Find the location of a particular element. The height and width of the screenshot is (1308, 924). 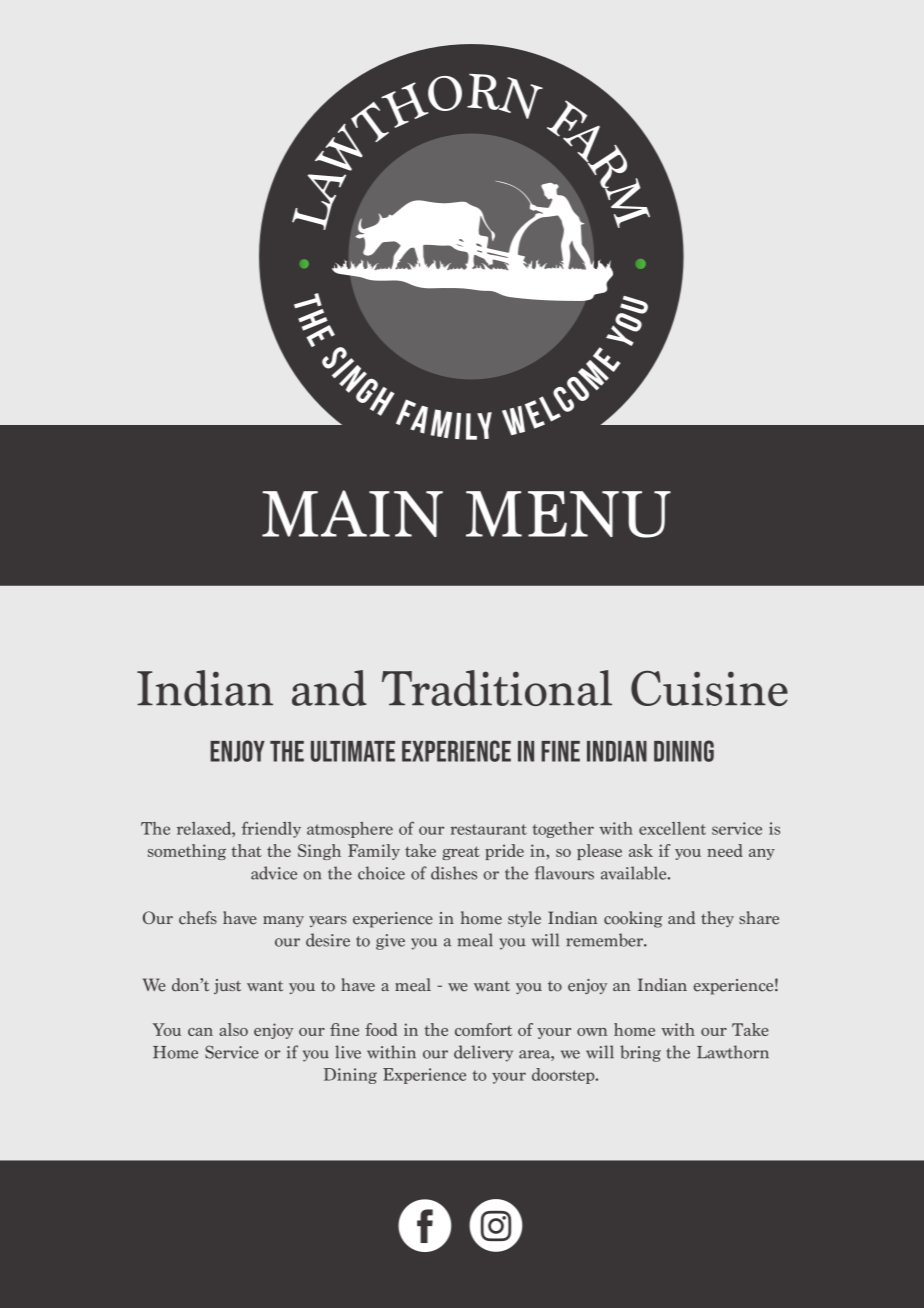

comfort is located at coordinates (483, 1029).
